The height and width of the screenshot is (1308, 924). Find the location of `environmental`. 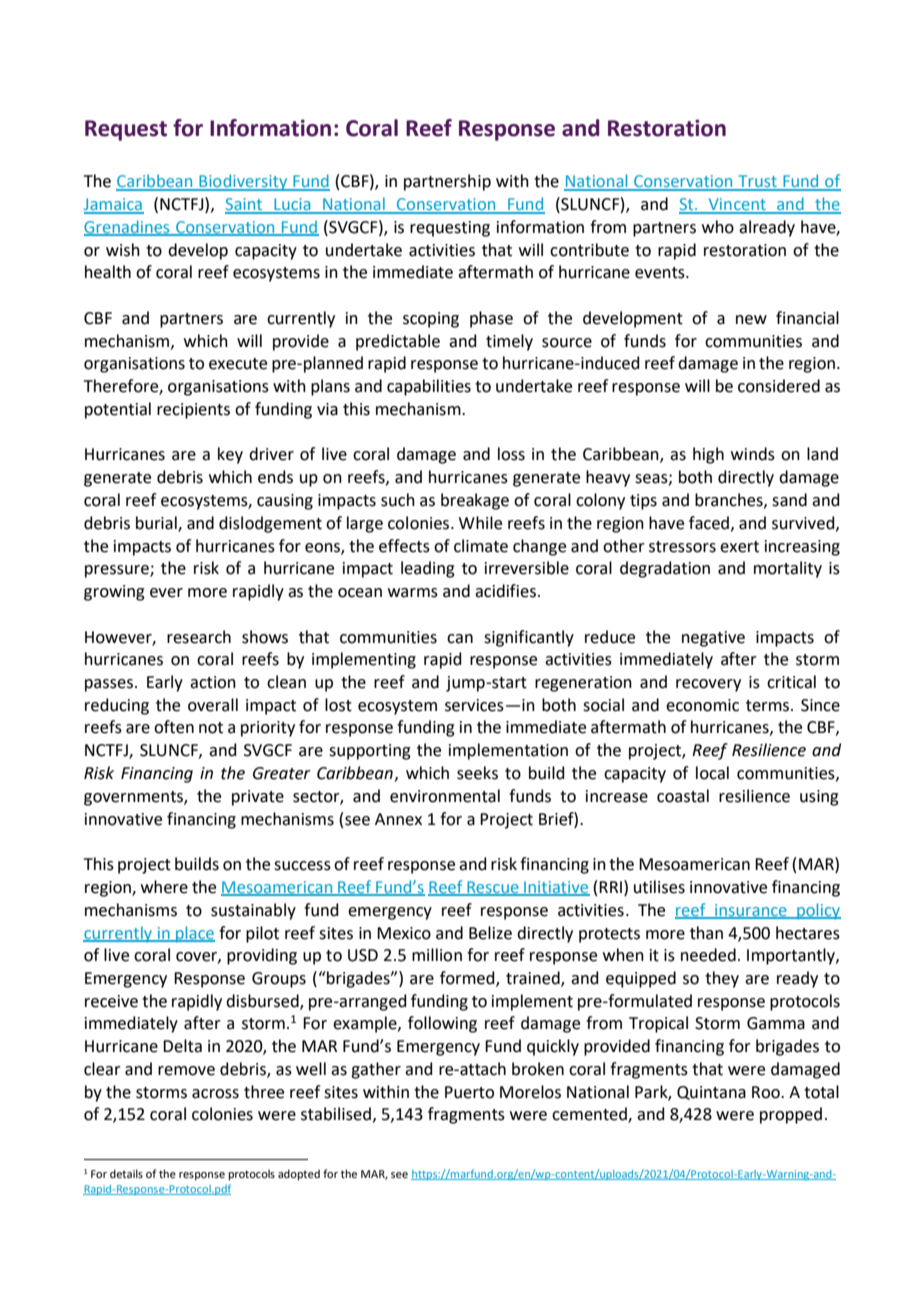

environmental is located at coordinates (445, 796).
